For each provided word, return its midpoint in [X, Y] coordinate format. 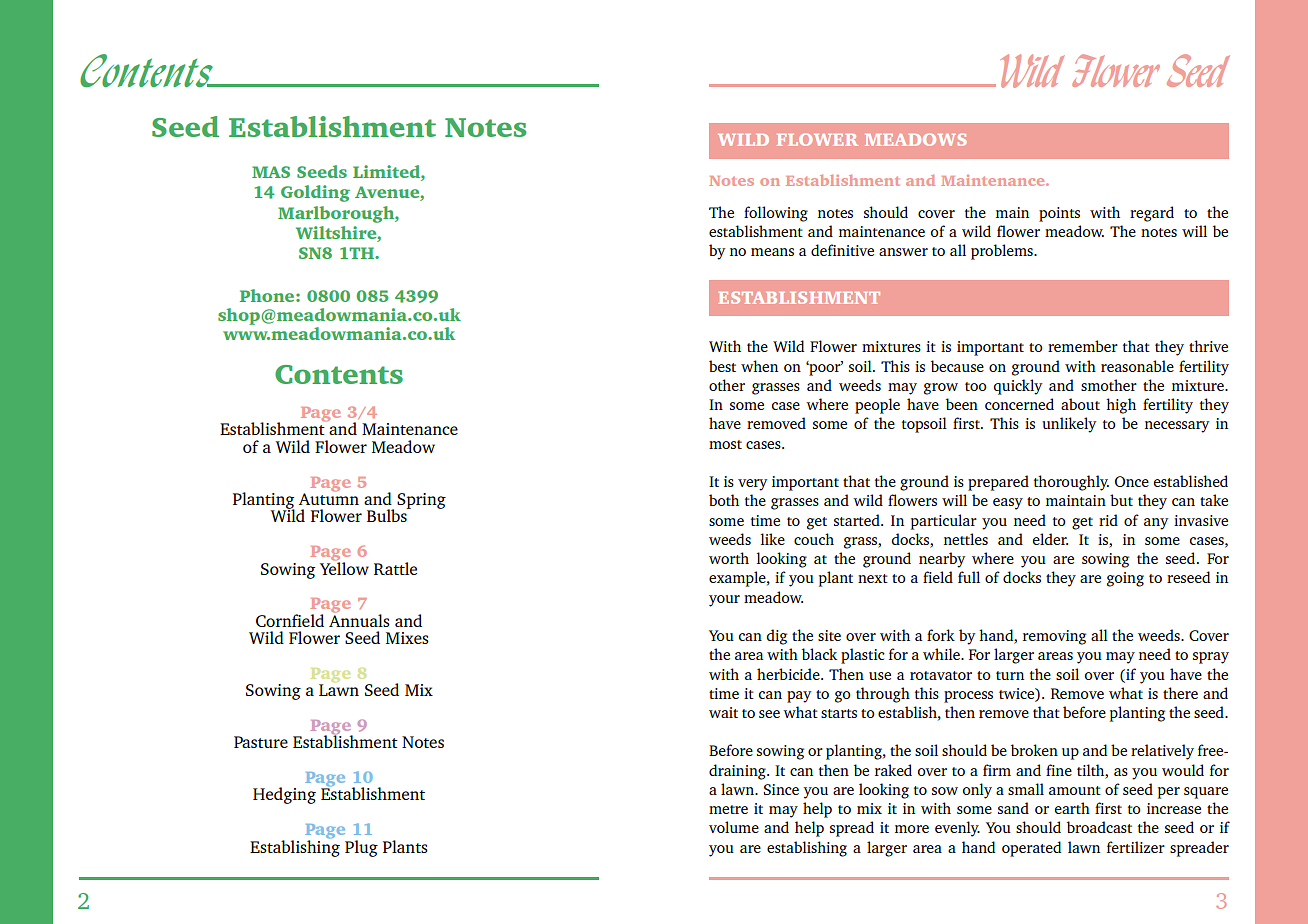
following [776, 214]
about [1080, 404]
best [722, 366]
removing [1054, 637]
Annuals [359, 619]
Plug [361, 848]
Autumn [329, 498]
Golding [315, 193]
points [1059, 214]
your [724, 601]
